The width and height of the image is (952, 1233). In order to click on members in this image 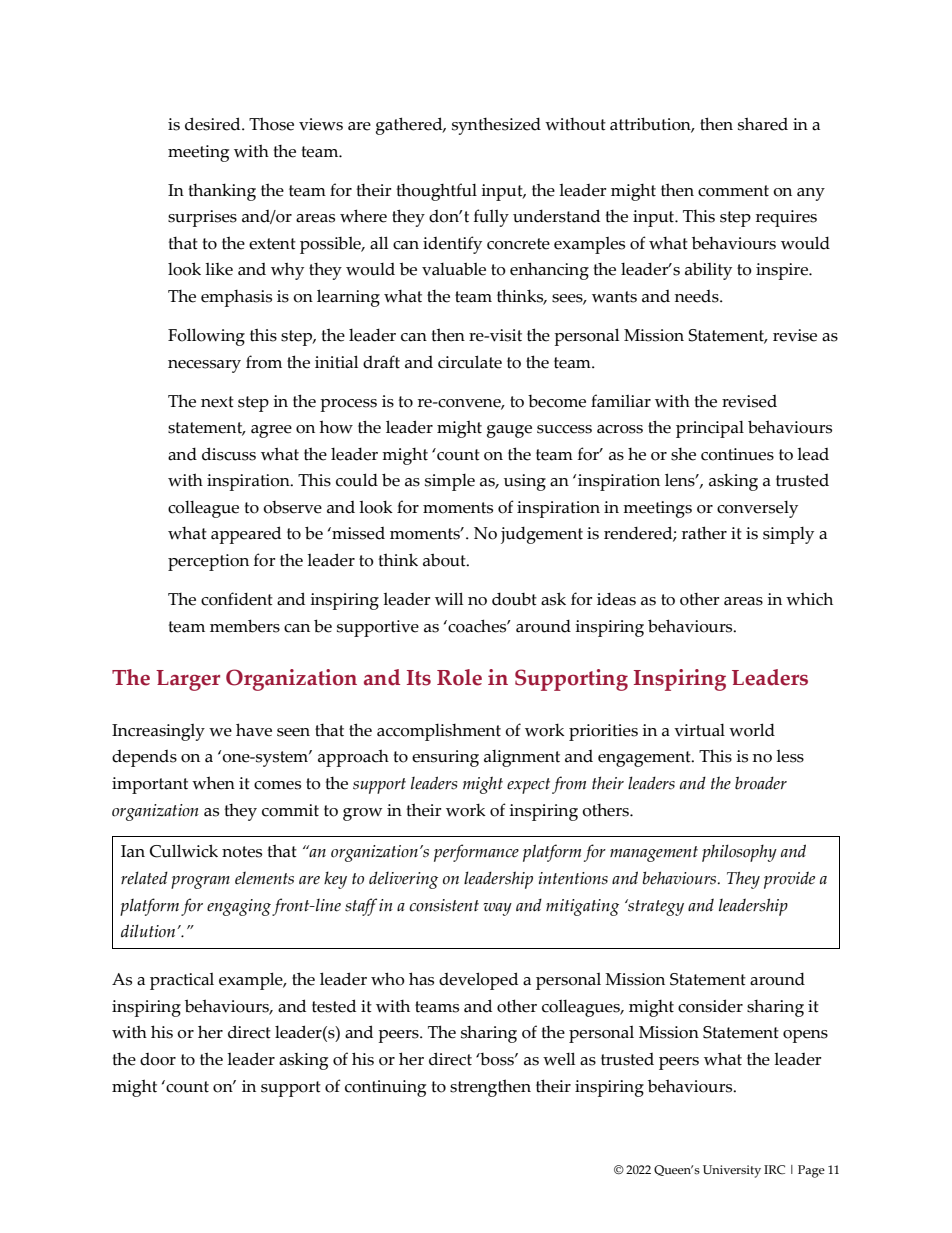, I will do `click(245, 626)`.
